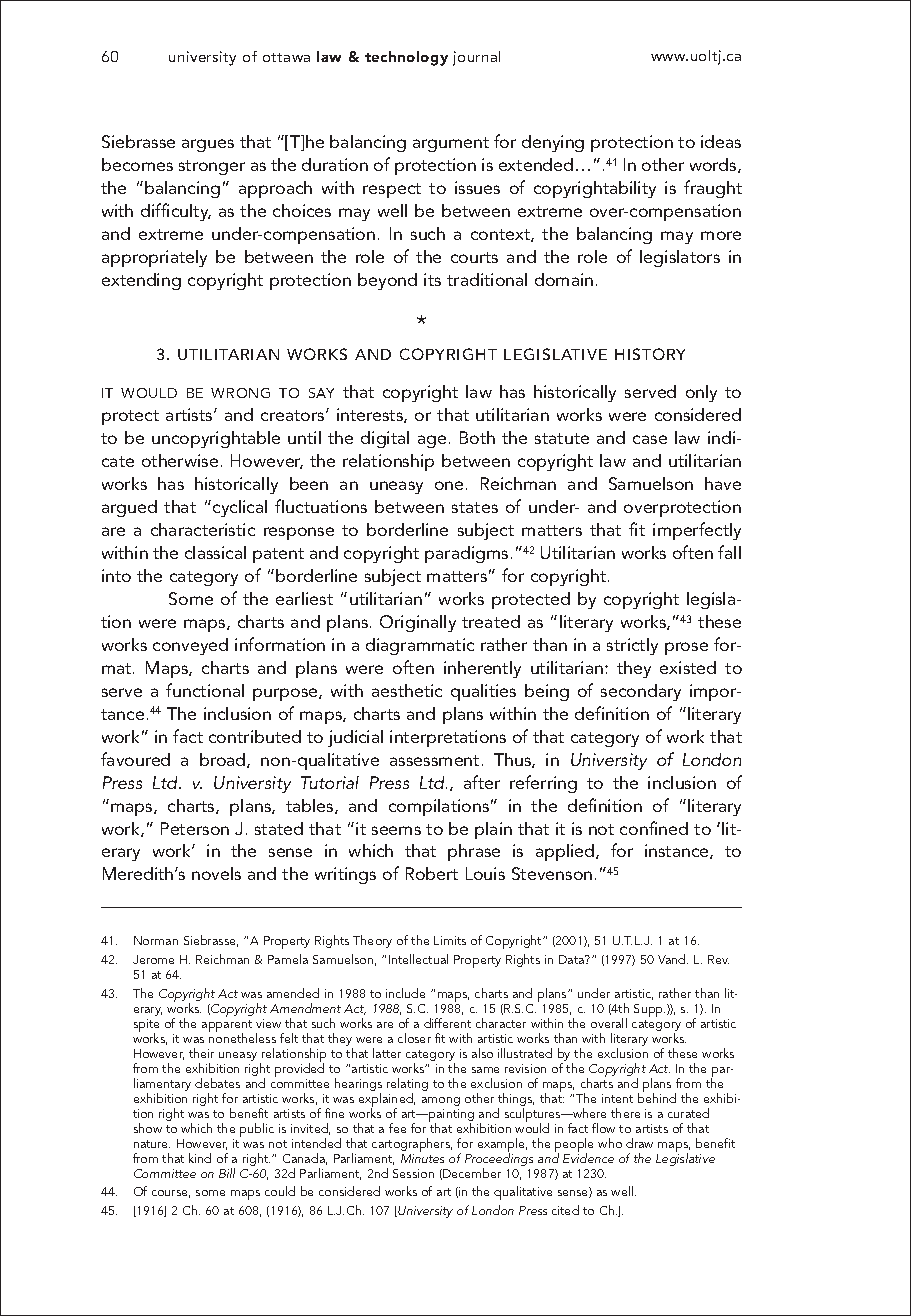 The height and width of the screenshot is (1316, 911). Describe the element at coordinates (721, 141) in the screenshot. I see `ideas` at that location.
